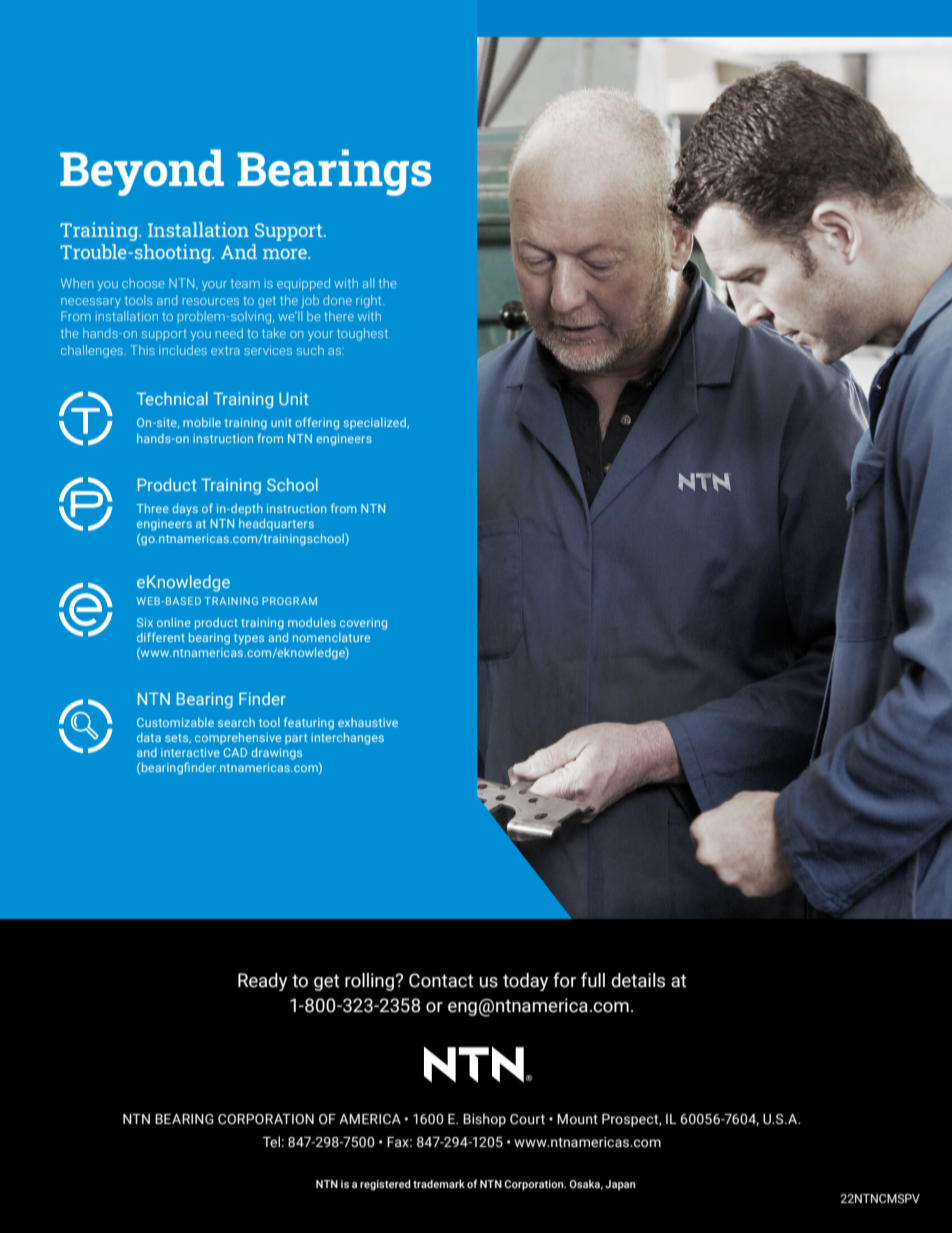 The width and height of the document is (952, 1233). I want to click on Three, so click(152, 508).
